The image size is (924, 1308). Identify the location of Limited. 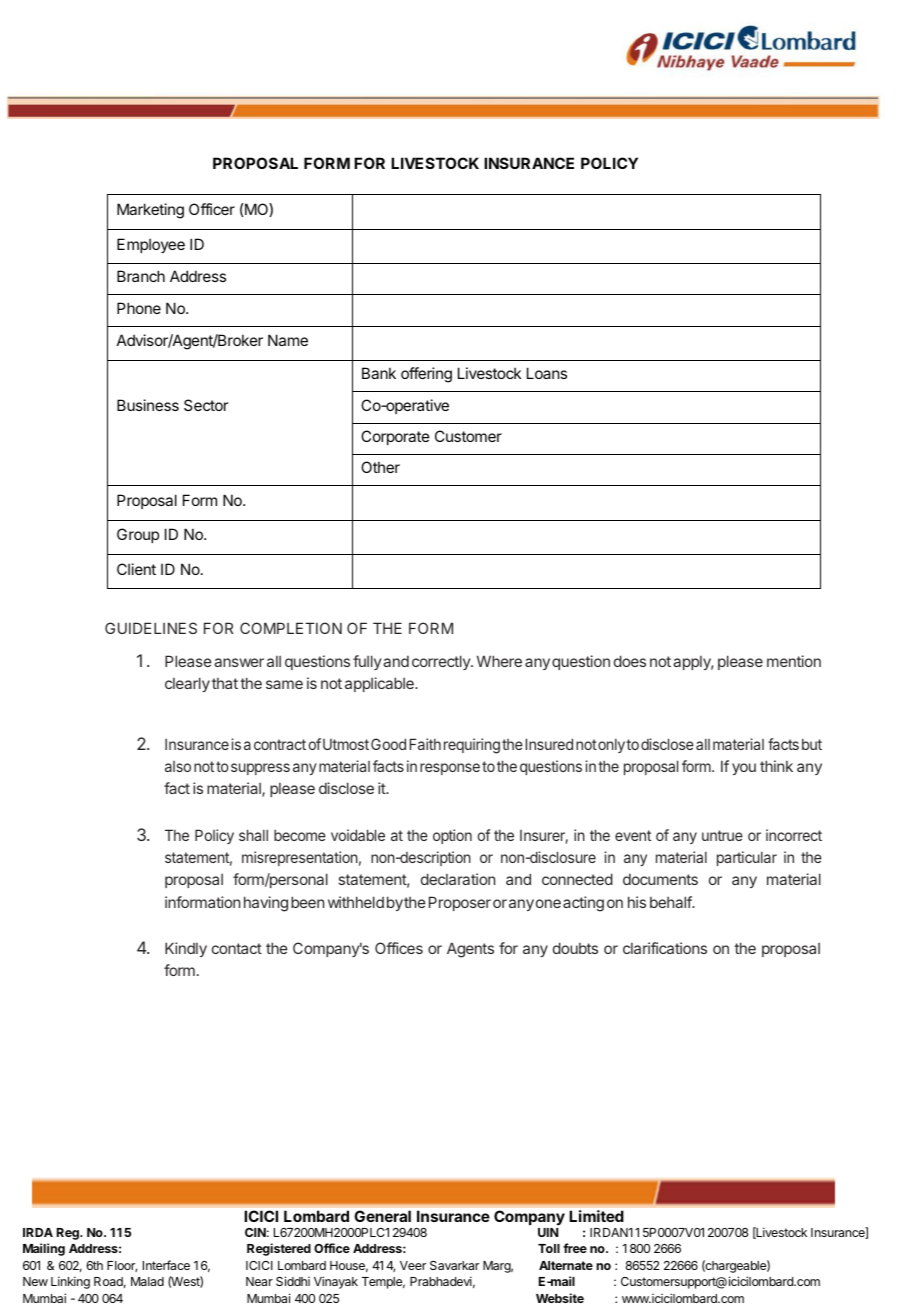
(596, 1216).
